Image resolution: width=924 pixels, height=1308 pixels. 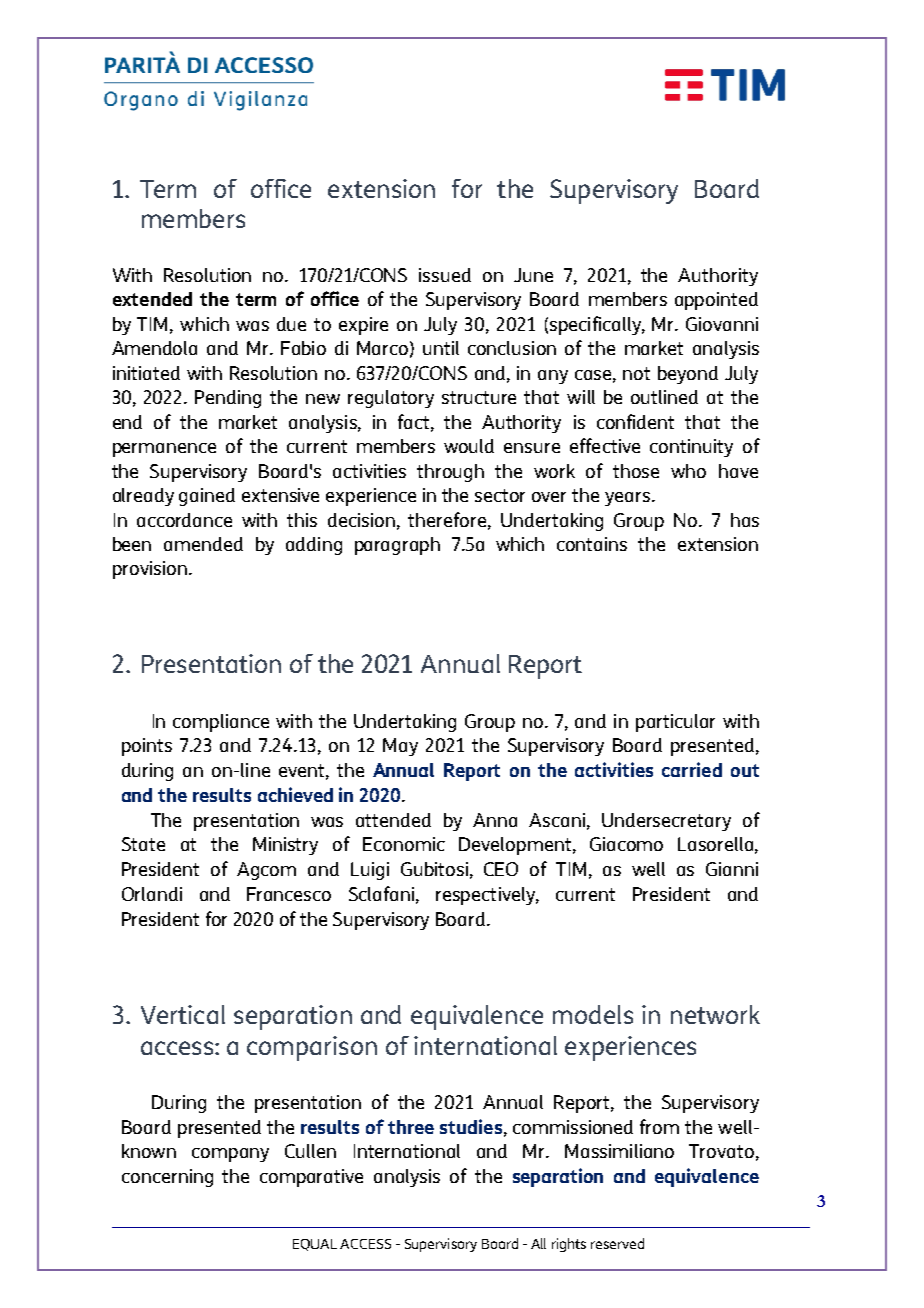 I want to click on appointed, so click(x=716, y=301).
